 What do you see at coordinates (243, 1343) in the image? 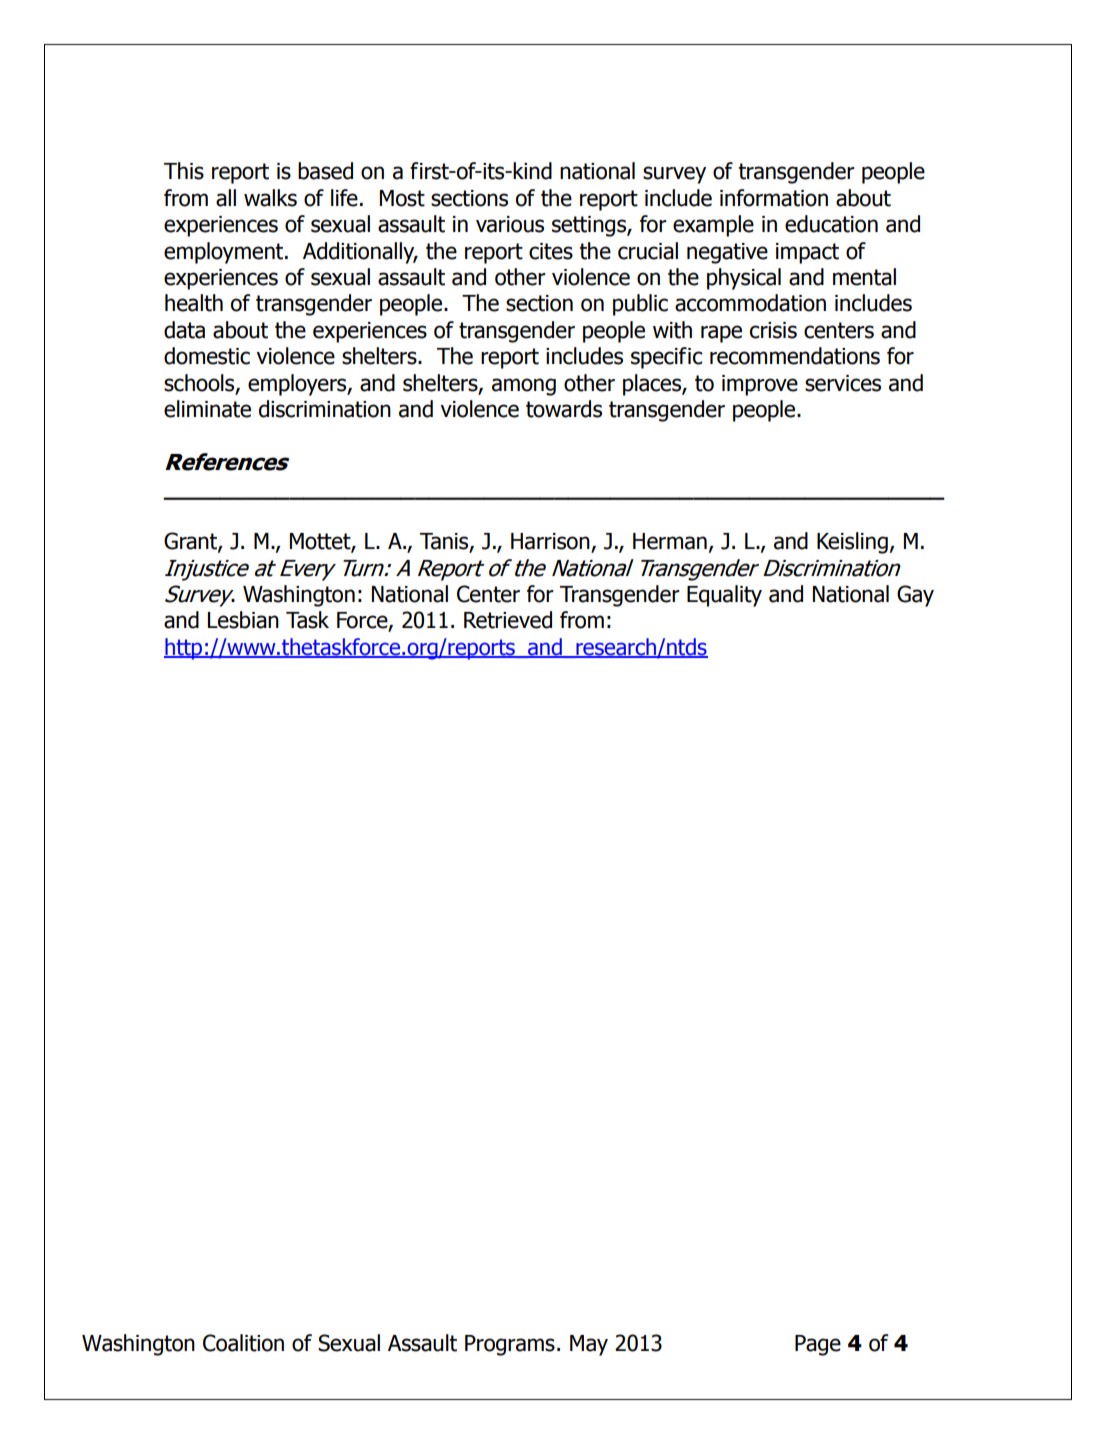
I see `Coalition` at bounding box center [243, 1343].
